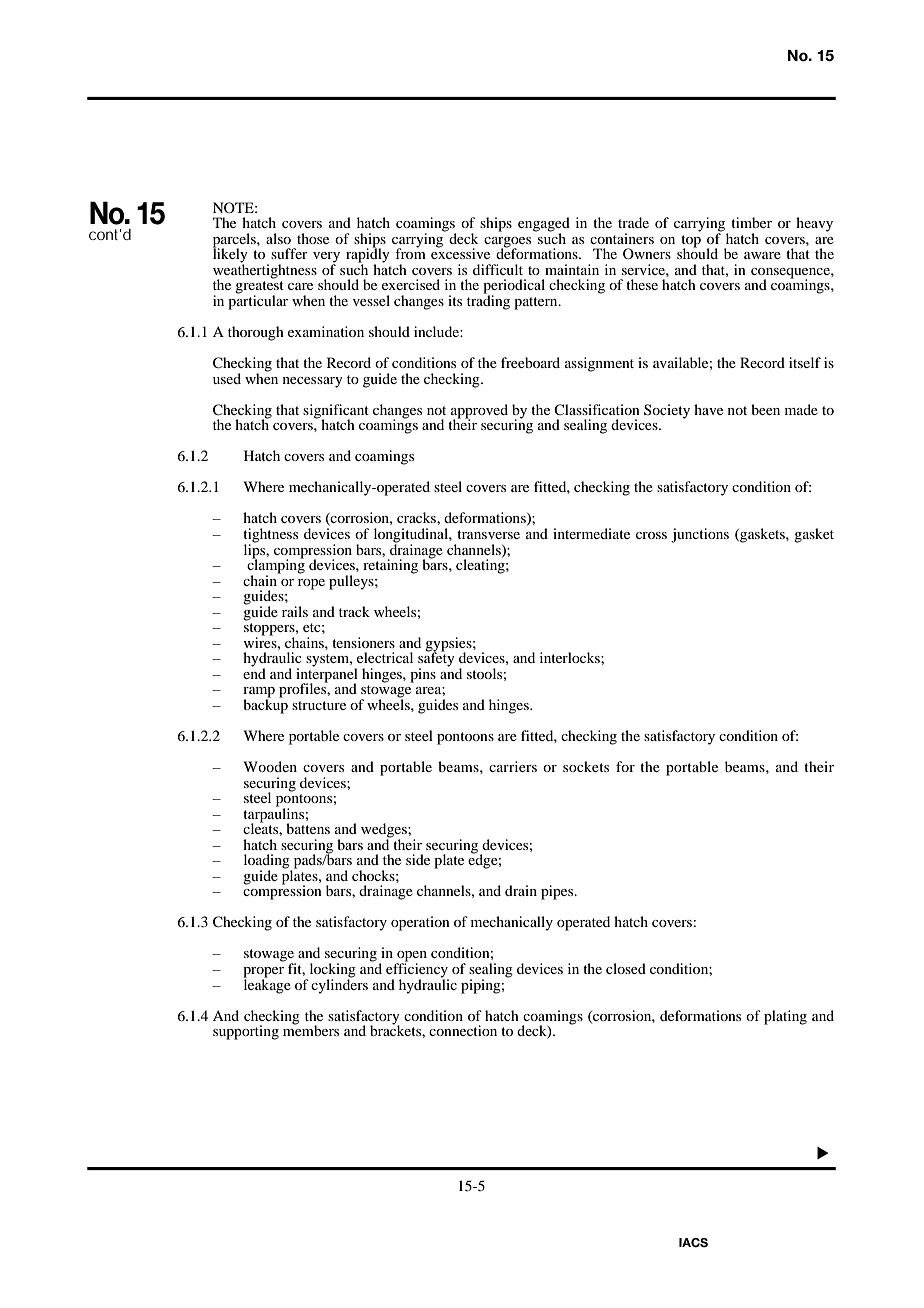  What do you see at coordinates (507, 243) in the screenshot?
I see `cargoes` at bounding box center [507, 243].
